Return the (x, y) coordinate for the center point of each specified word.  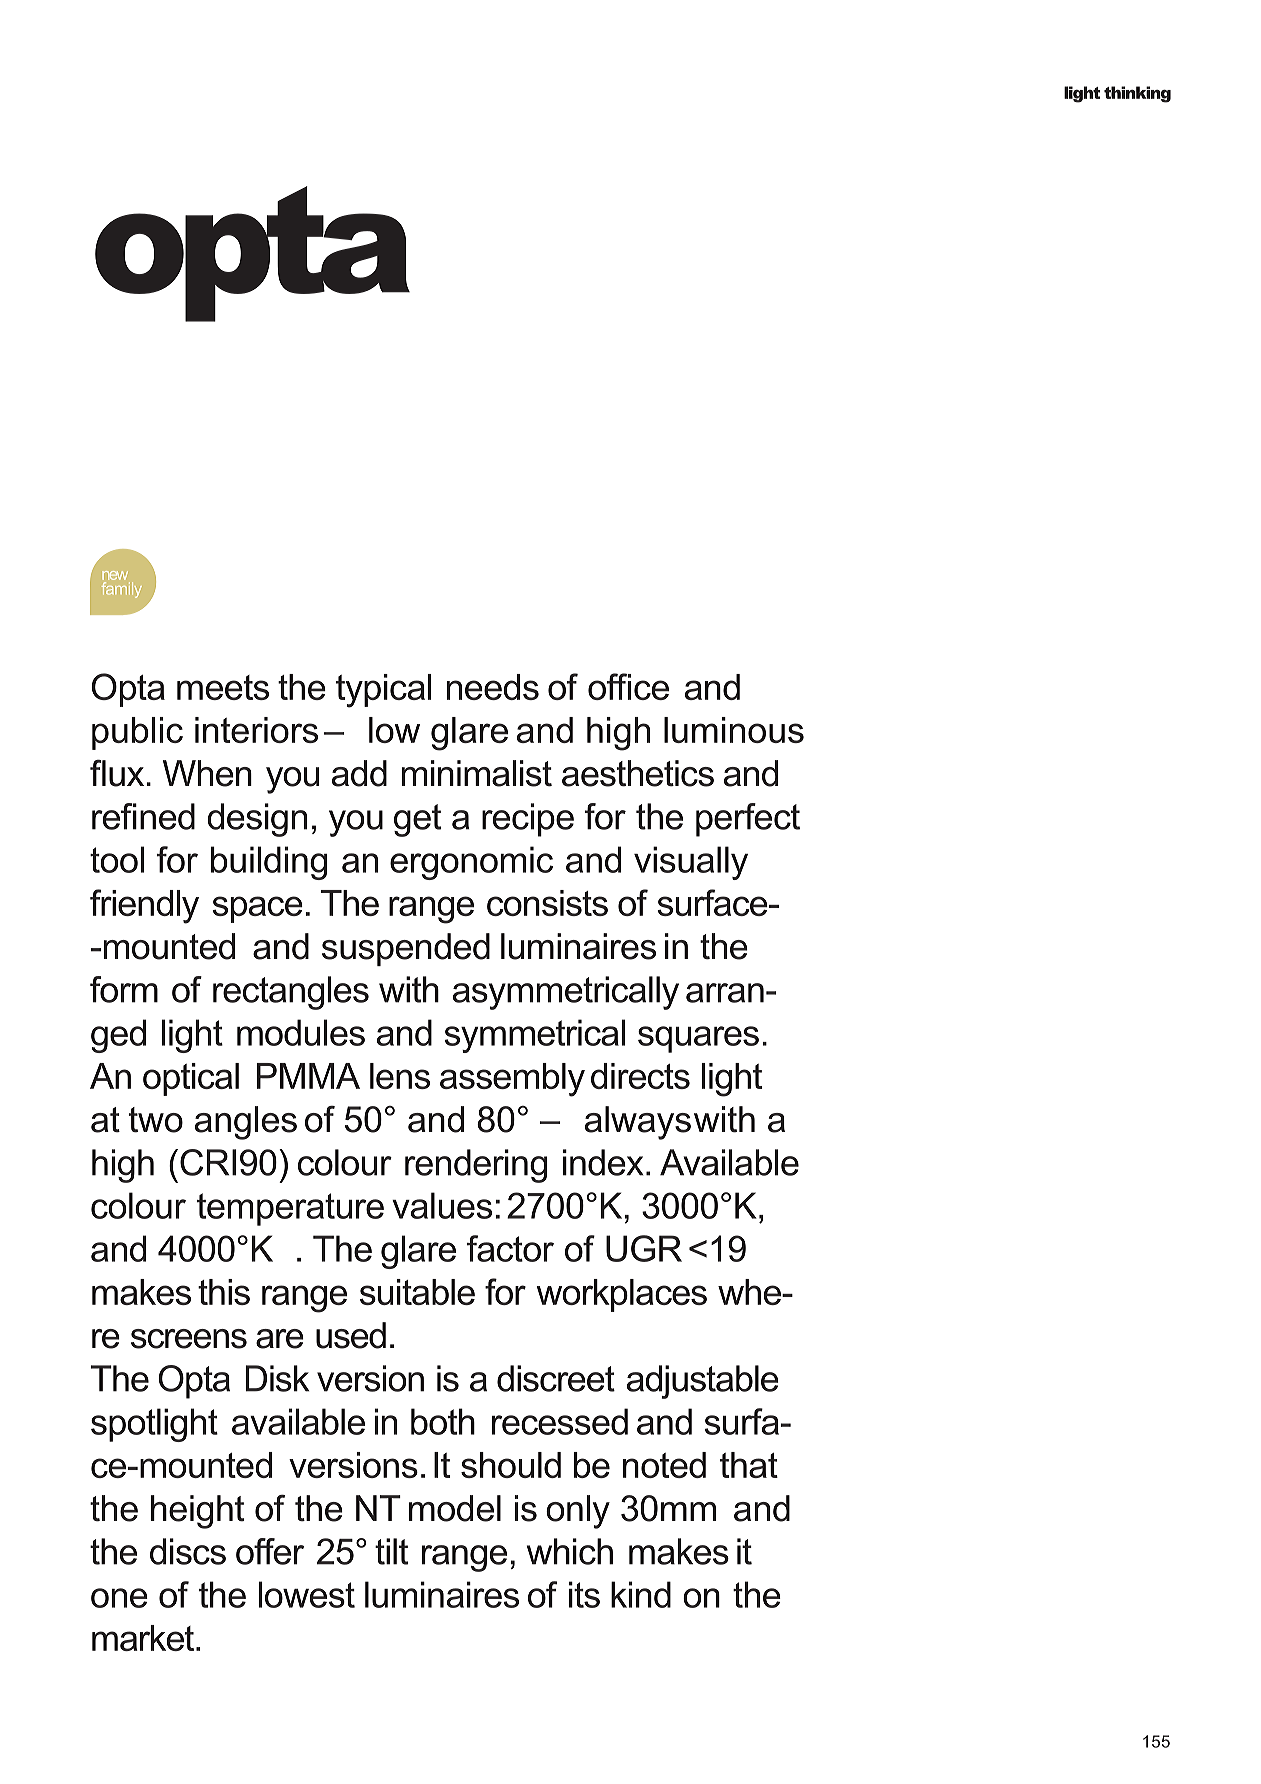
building (269, 863)
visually (691, 863)
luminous (734, 730)
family (122, 590)
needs (493, 687)
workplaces (621, 1295)
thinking (1137, 94)
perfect (748, 820)
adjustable (703, 1382)
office (628, 686)
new (115, 575)
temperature (290, 1209)
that (749, 1465)
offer (270, 1551)
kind (641, 1594)
